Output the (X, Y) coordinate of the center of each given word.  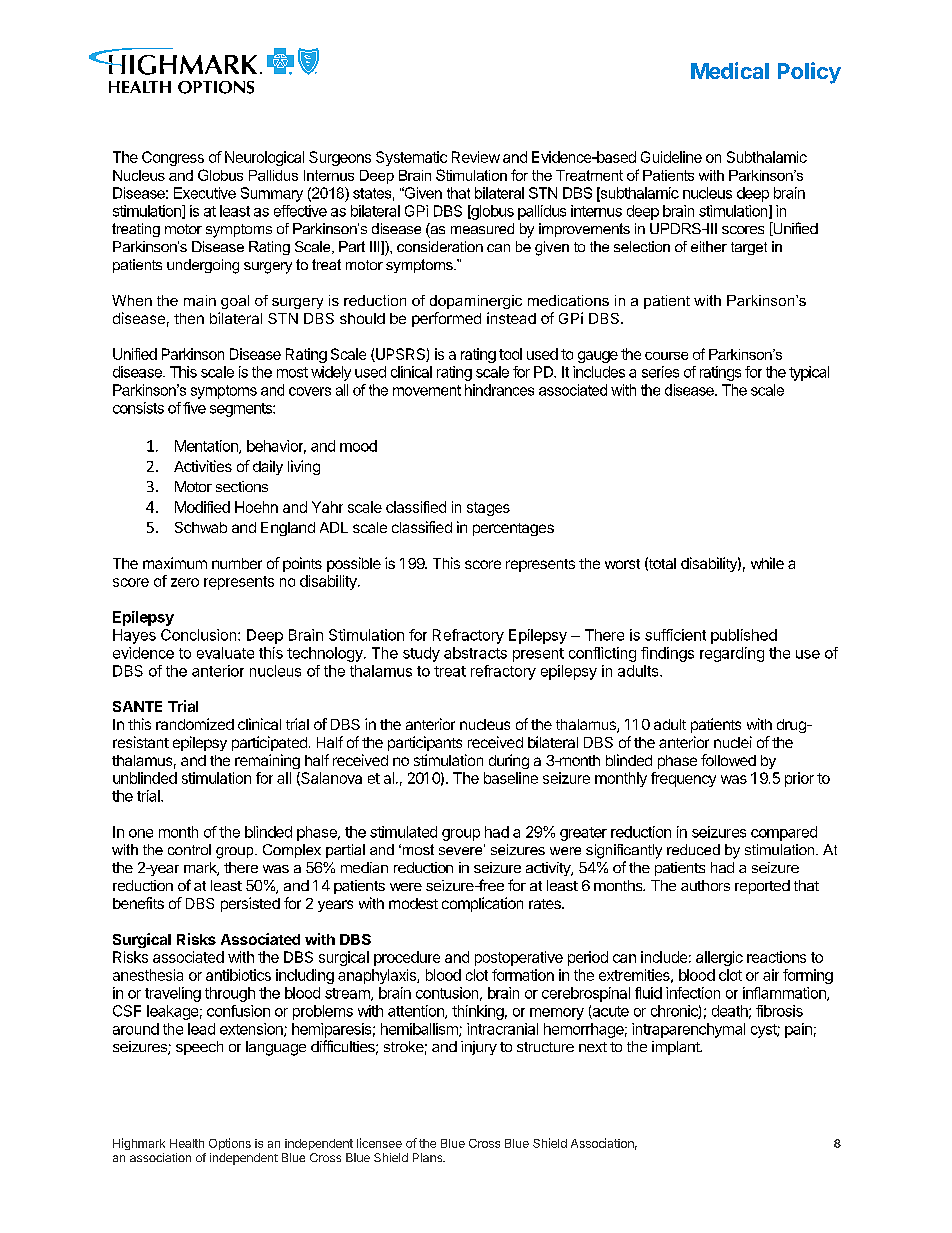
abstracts (475, 653)
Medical (730, 70)
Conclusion (200, 635)
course (666, 356)
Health (187, 1143)
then (189, 318)
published (744, 636)
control (189, 849)
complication (482, 904)
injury (479, 1048)
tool (510, 354)
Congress (173, 158)
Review (476, 157)
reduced (693, 849)
